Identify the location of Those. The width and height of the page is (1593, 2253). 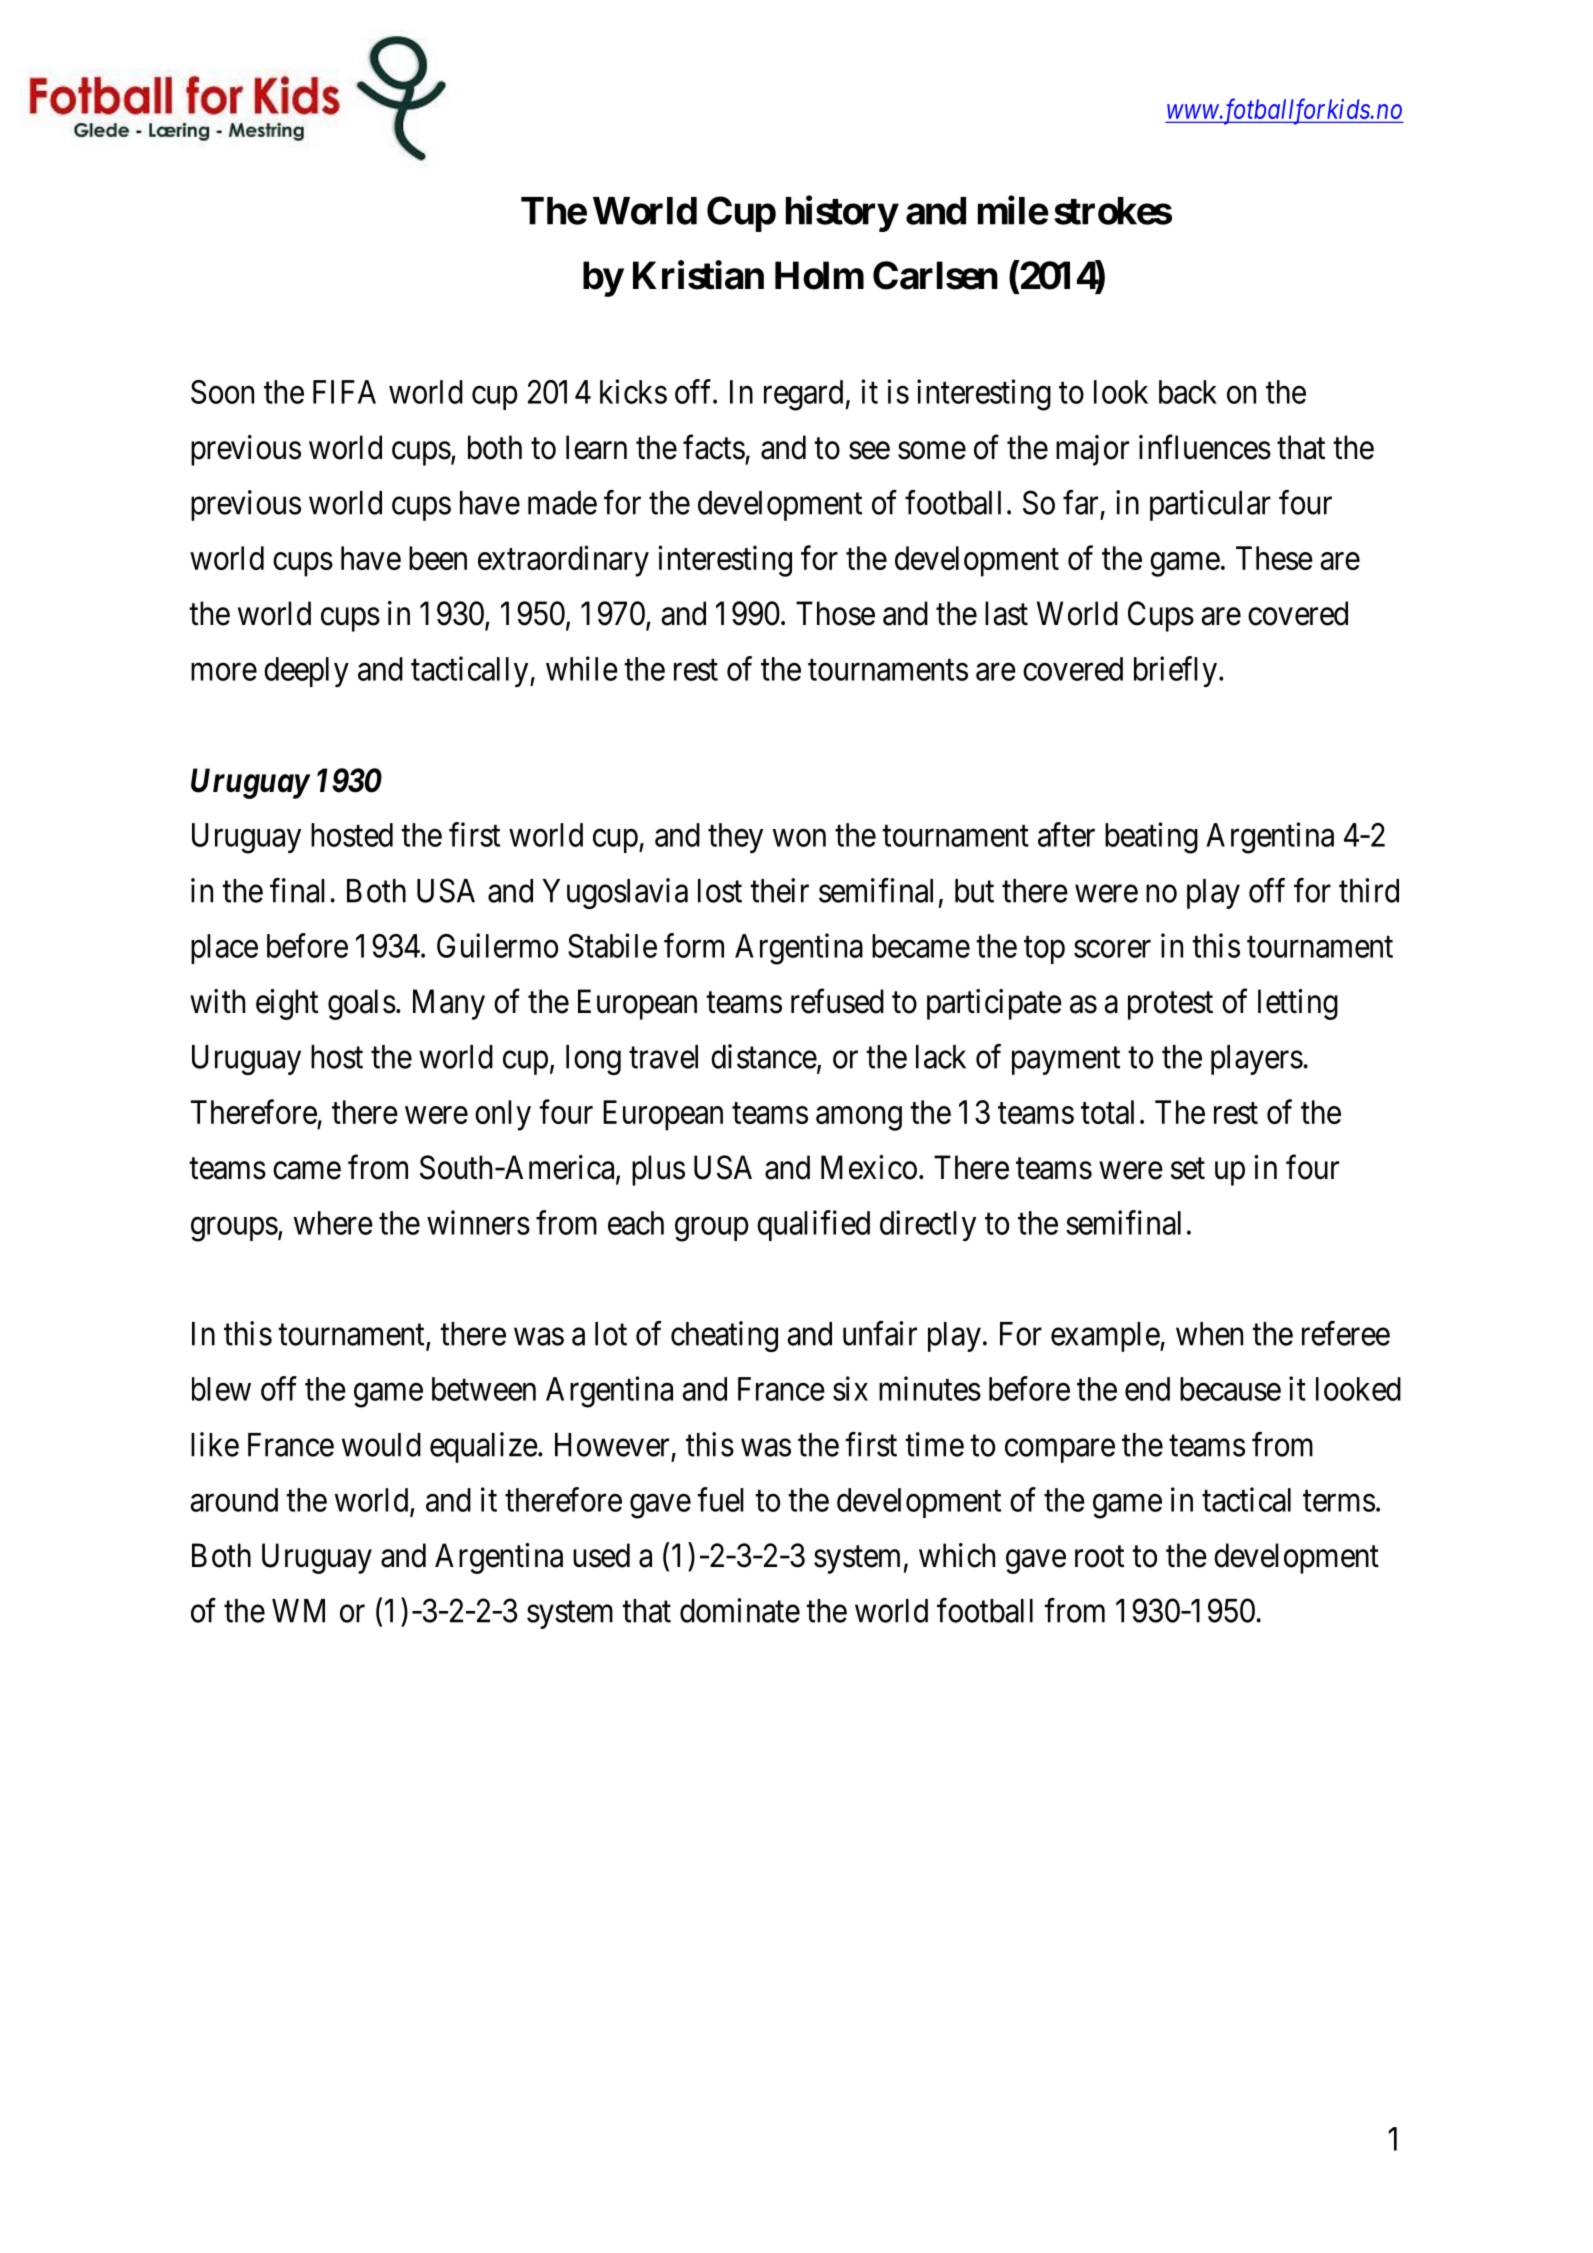
(835, 613).
